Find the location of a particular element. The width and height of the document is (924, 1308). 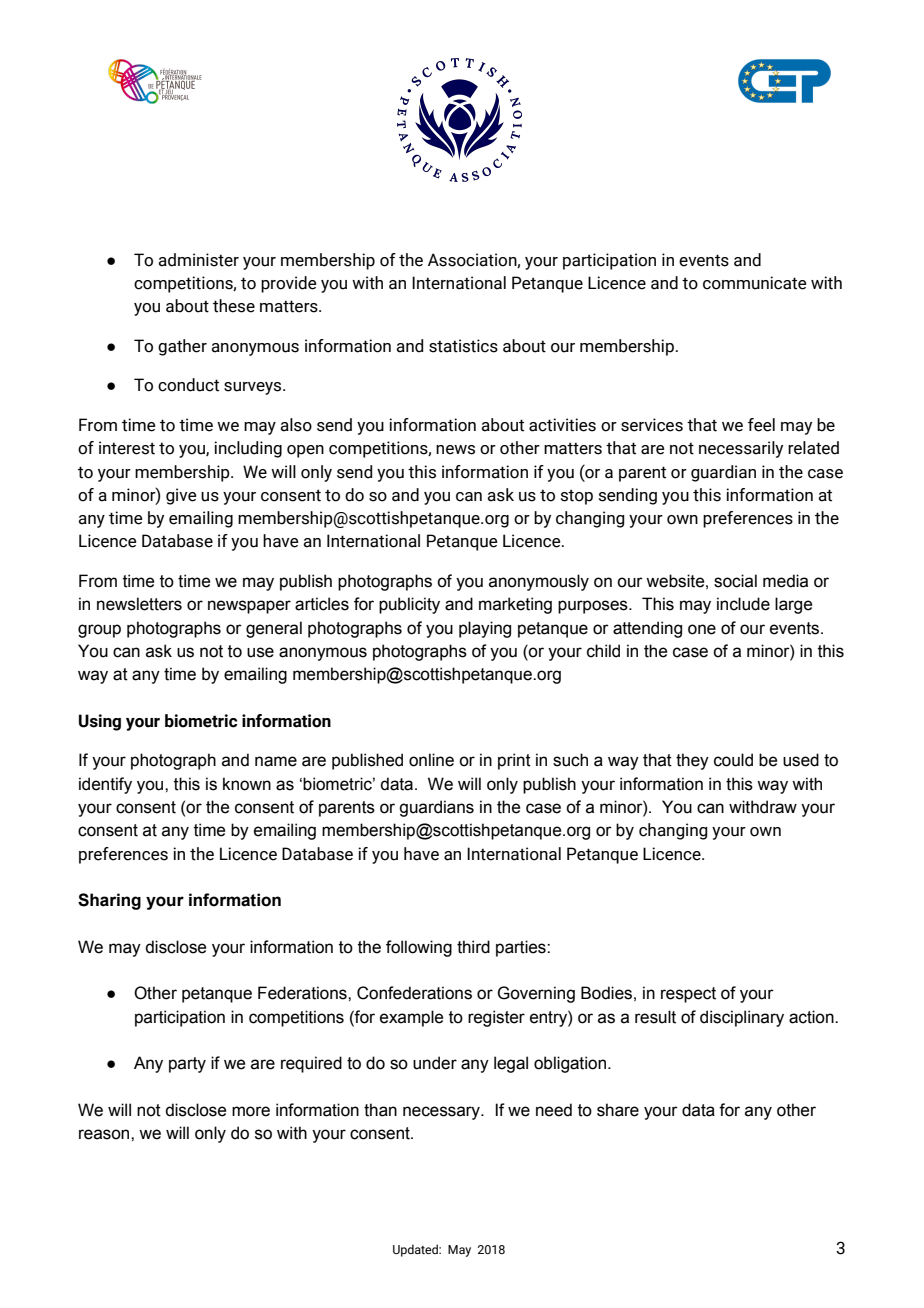

publicity is located at coordinates (409, 605).
